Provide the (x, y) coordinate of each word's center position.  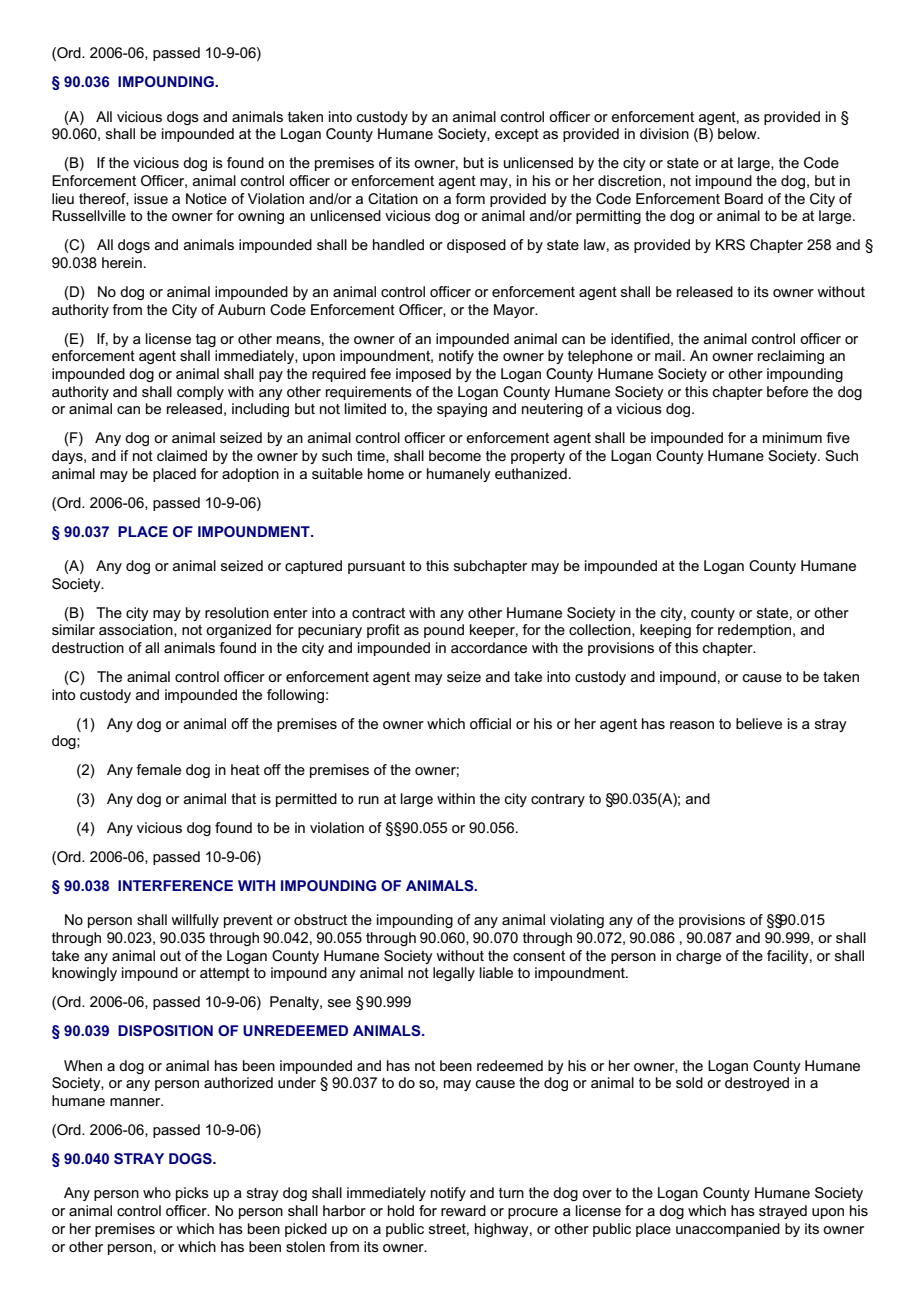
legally (454, 974)
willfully (195, 921)
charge (698, 957)
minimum (792, 437)
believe (759, 723)
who (157, 1192)
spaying (462, 410)
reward (463, 1210)
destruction (88, 647)
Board (744, 198)
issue (151, 198)
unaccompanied (728, 1230)
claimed (182, 455)
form (470, 198)
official (490, 723)
